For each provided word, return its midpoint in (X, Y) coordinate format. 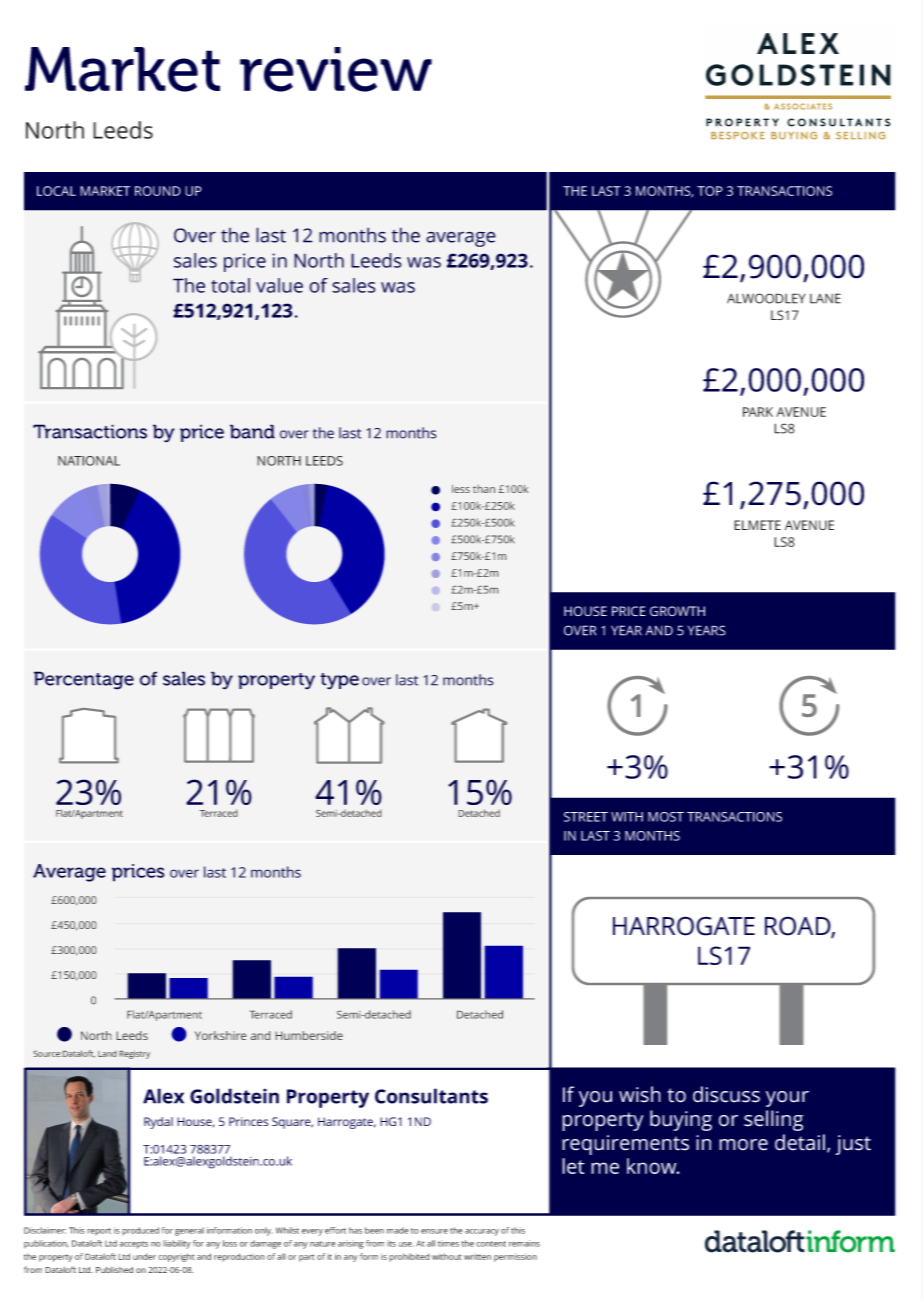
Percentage (84, 680)
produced (140, 1231)
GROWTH (677, 611)
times (448, 1243)
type (339, 681)
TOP (710, 191)
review (336, 69)
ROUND (158, 191)
